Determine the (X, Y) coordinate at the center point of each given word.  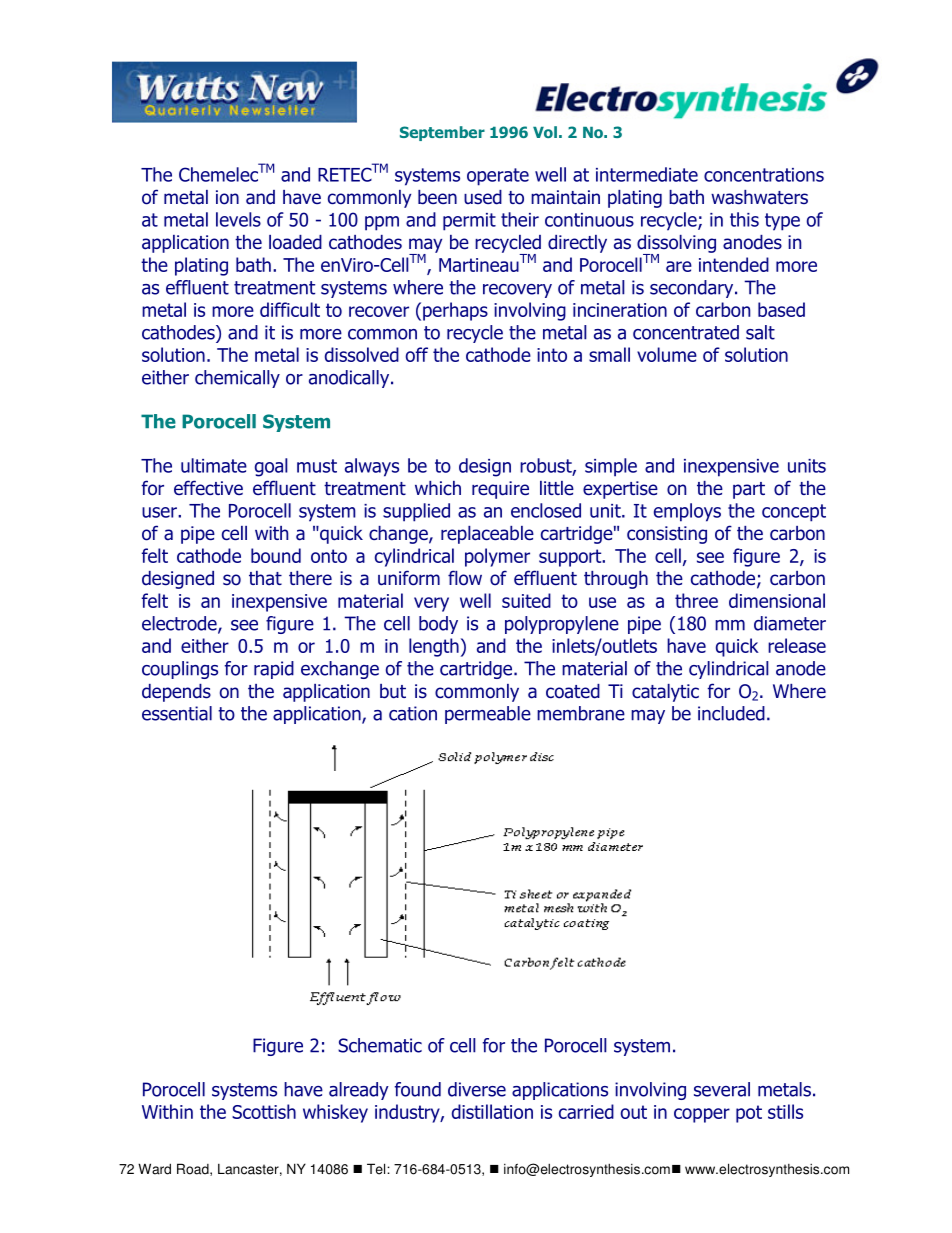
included (731, 713)
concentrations (764, 175)
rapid (274, 670)
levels (238, 219)
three (696, 600)
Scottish (264, 1111)
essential (177, 713)
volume (667, 354)
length (434, 647)
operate (498, 177)
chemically (237, 379)
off (417, 354)
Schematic (380, 1045)
